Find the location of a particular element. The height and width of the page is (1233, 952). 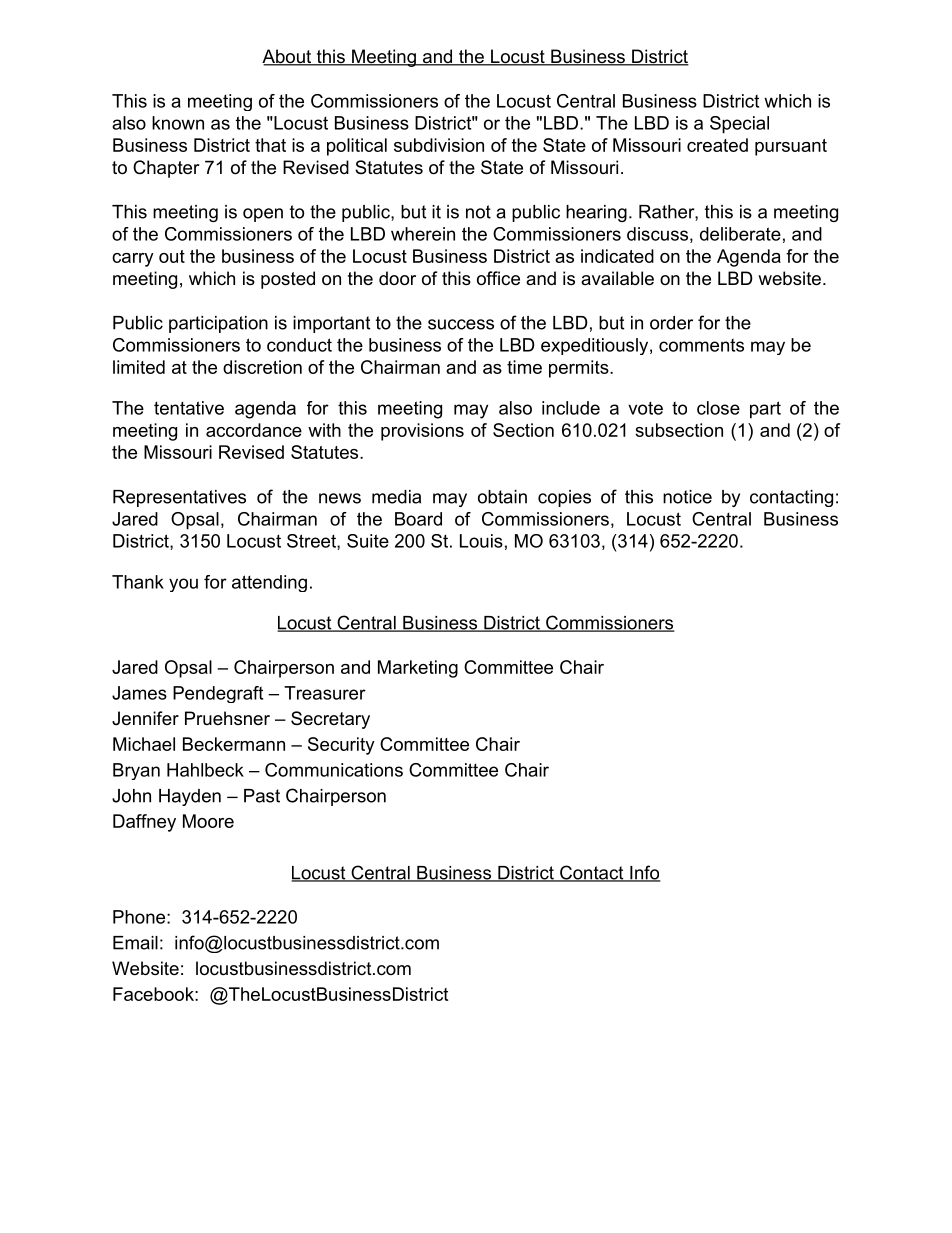

you is located at coordinates (183, 585).
